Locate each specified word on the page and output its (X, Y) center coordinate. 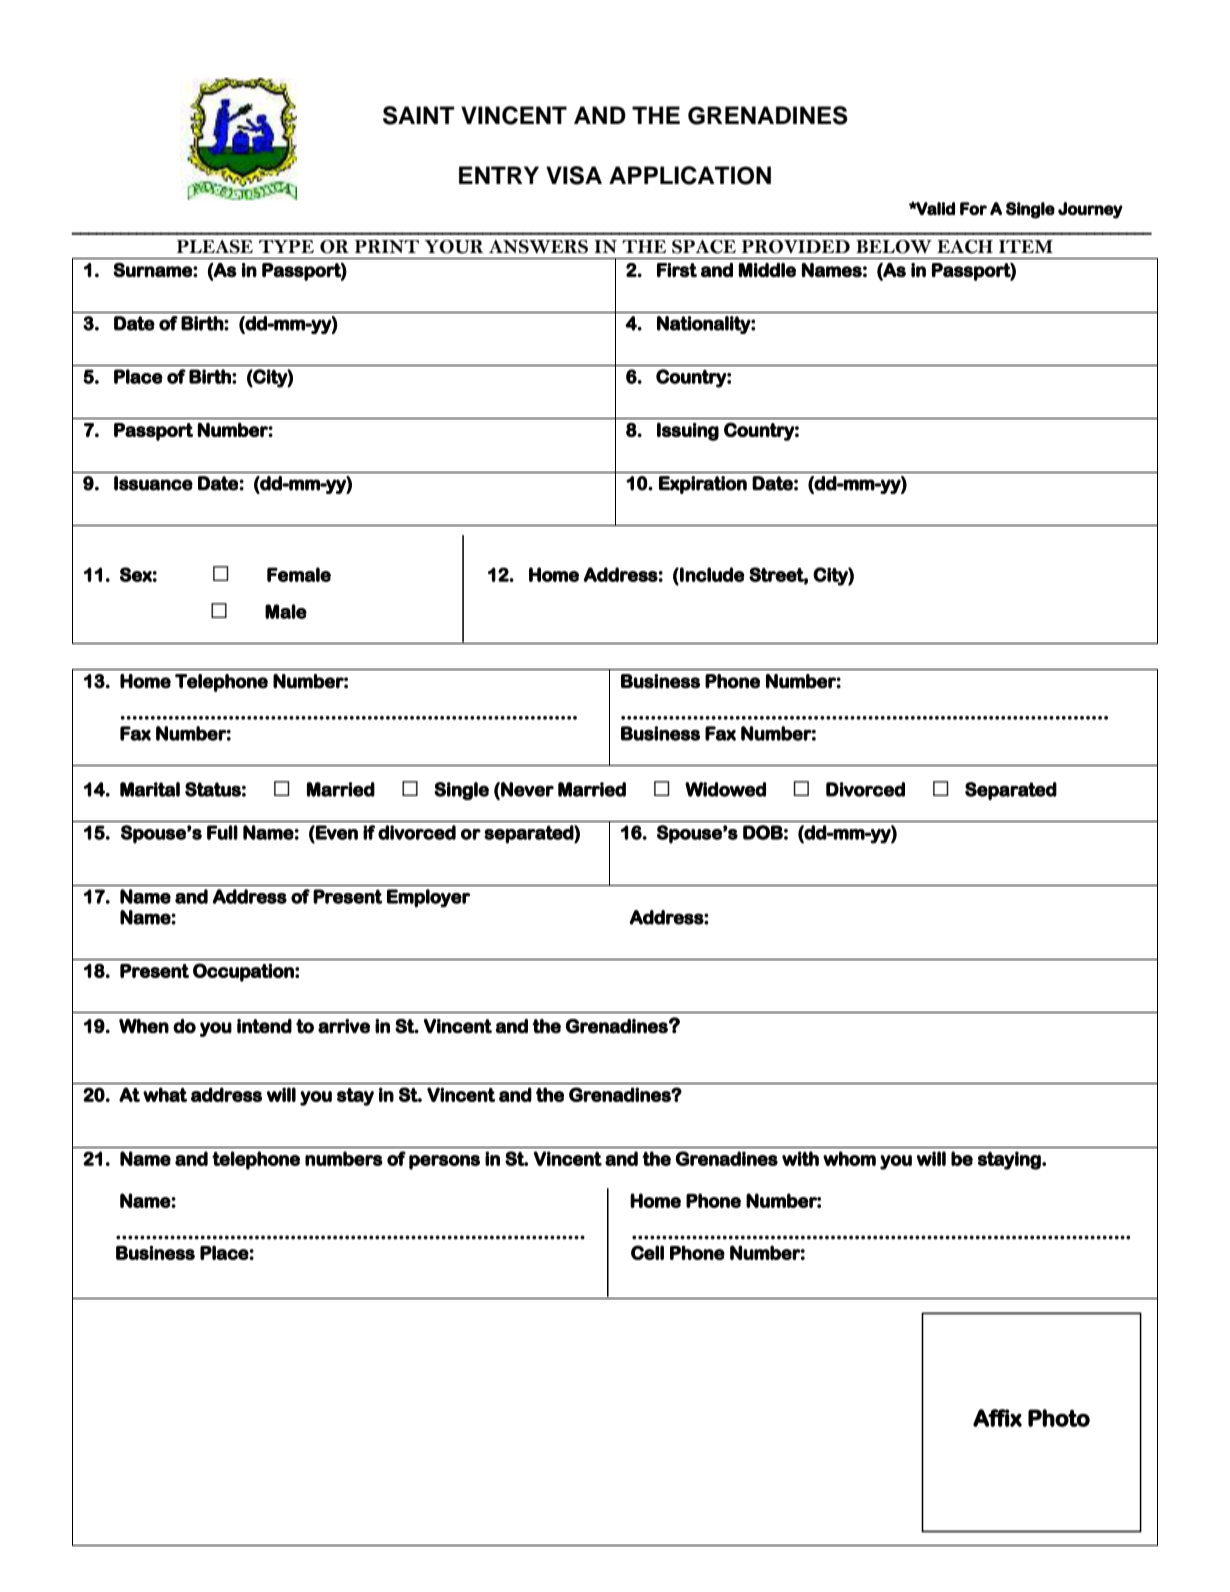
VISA (574, 175)
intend (264, 1026)
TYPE (286, 246)
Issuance (153, 483)
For (973, 208)
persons (444, 1162)
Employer (428, 898)
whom (849, 1158)
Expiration (703, 485)
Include (711, 574)
